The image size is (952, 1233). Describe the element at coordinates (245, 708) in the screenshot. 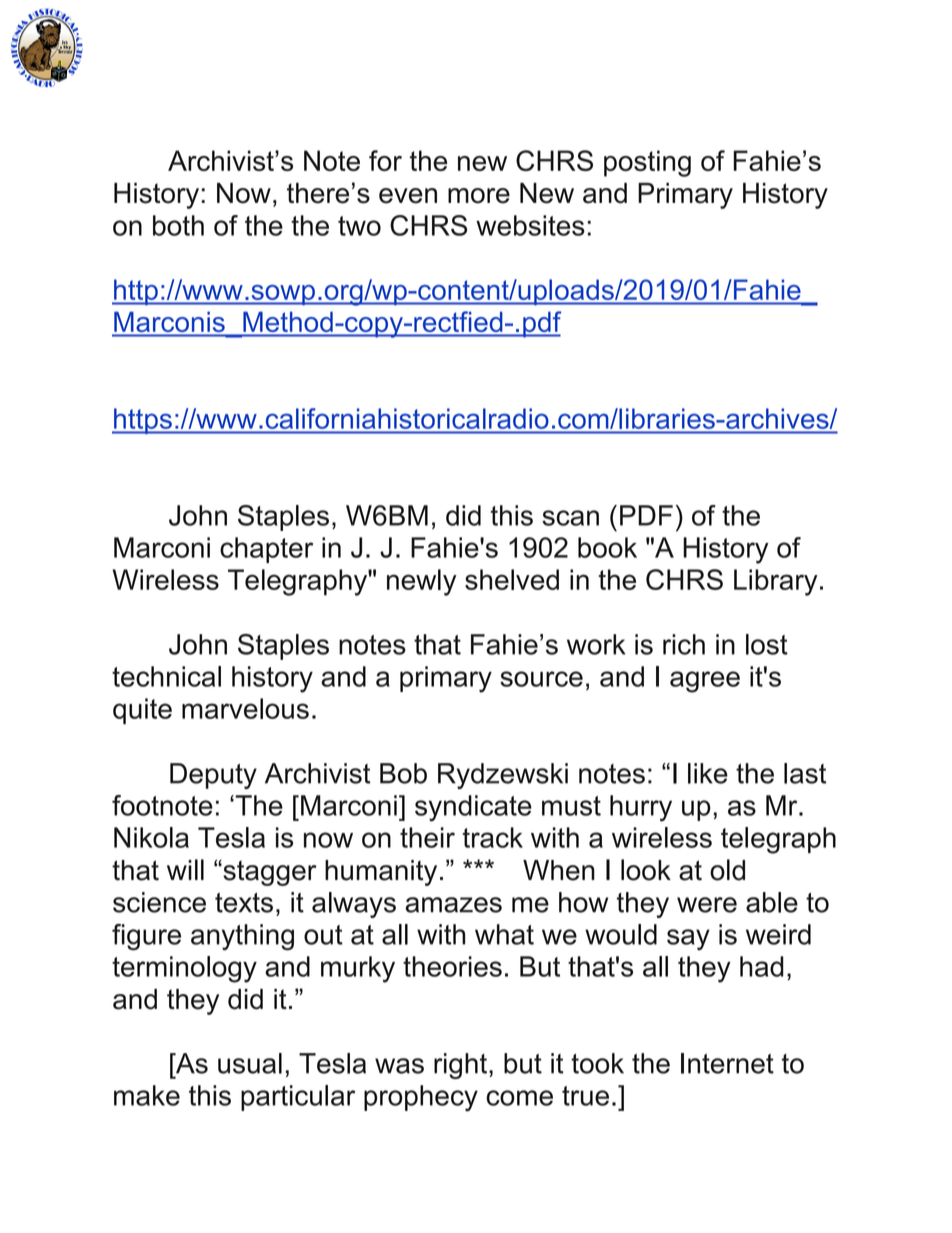

I see `marvelous` at that location.
